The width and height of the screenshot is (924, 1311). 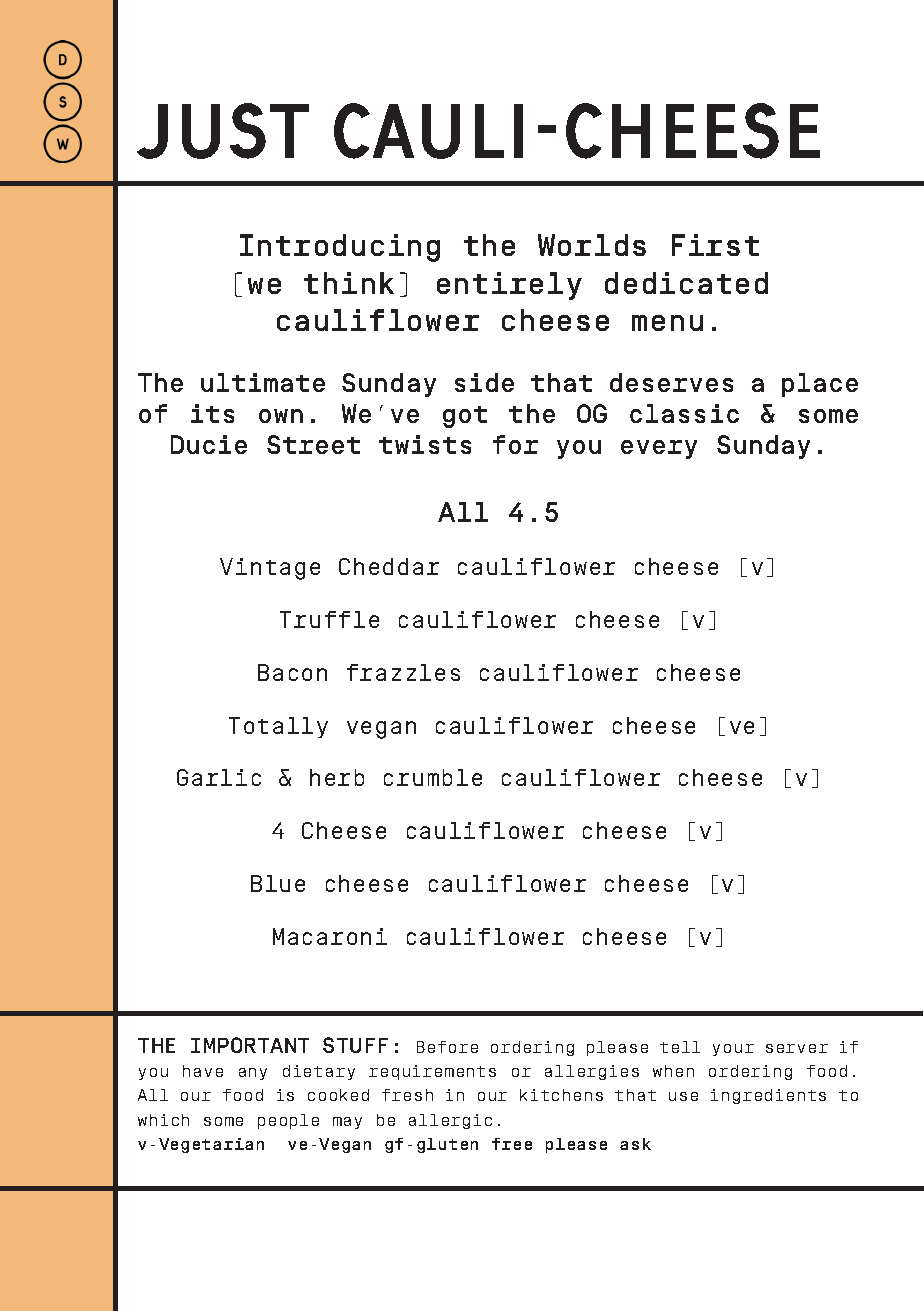 What do you see at coordinates (223, 131) in the screenshot?
I see `JUST` at bounding box center [223, 131].
